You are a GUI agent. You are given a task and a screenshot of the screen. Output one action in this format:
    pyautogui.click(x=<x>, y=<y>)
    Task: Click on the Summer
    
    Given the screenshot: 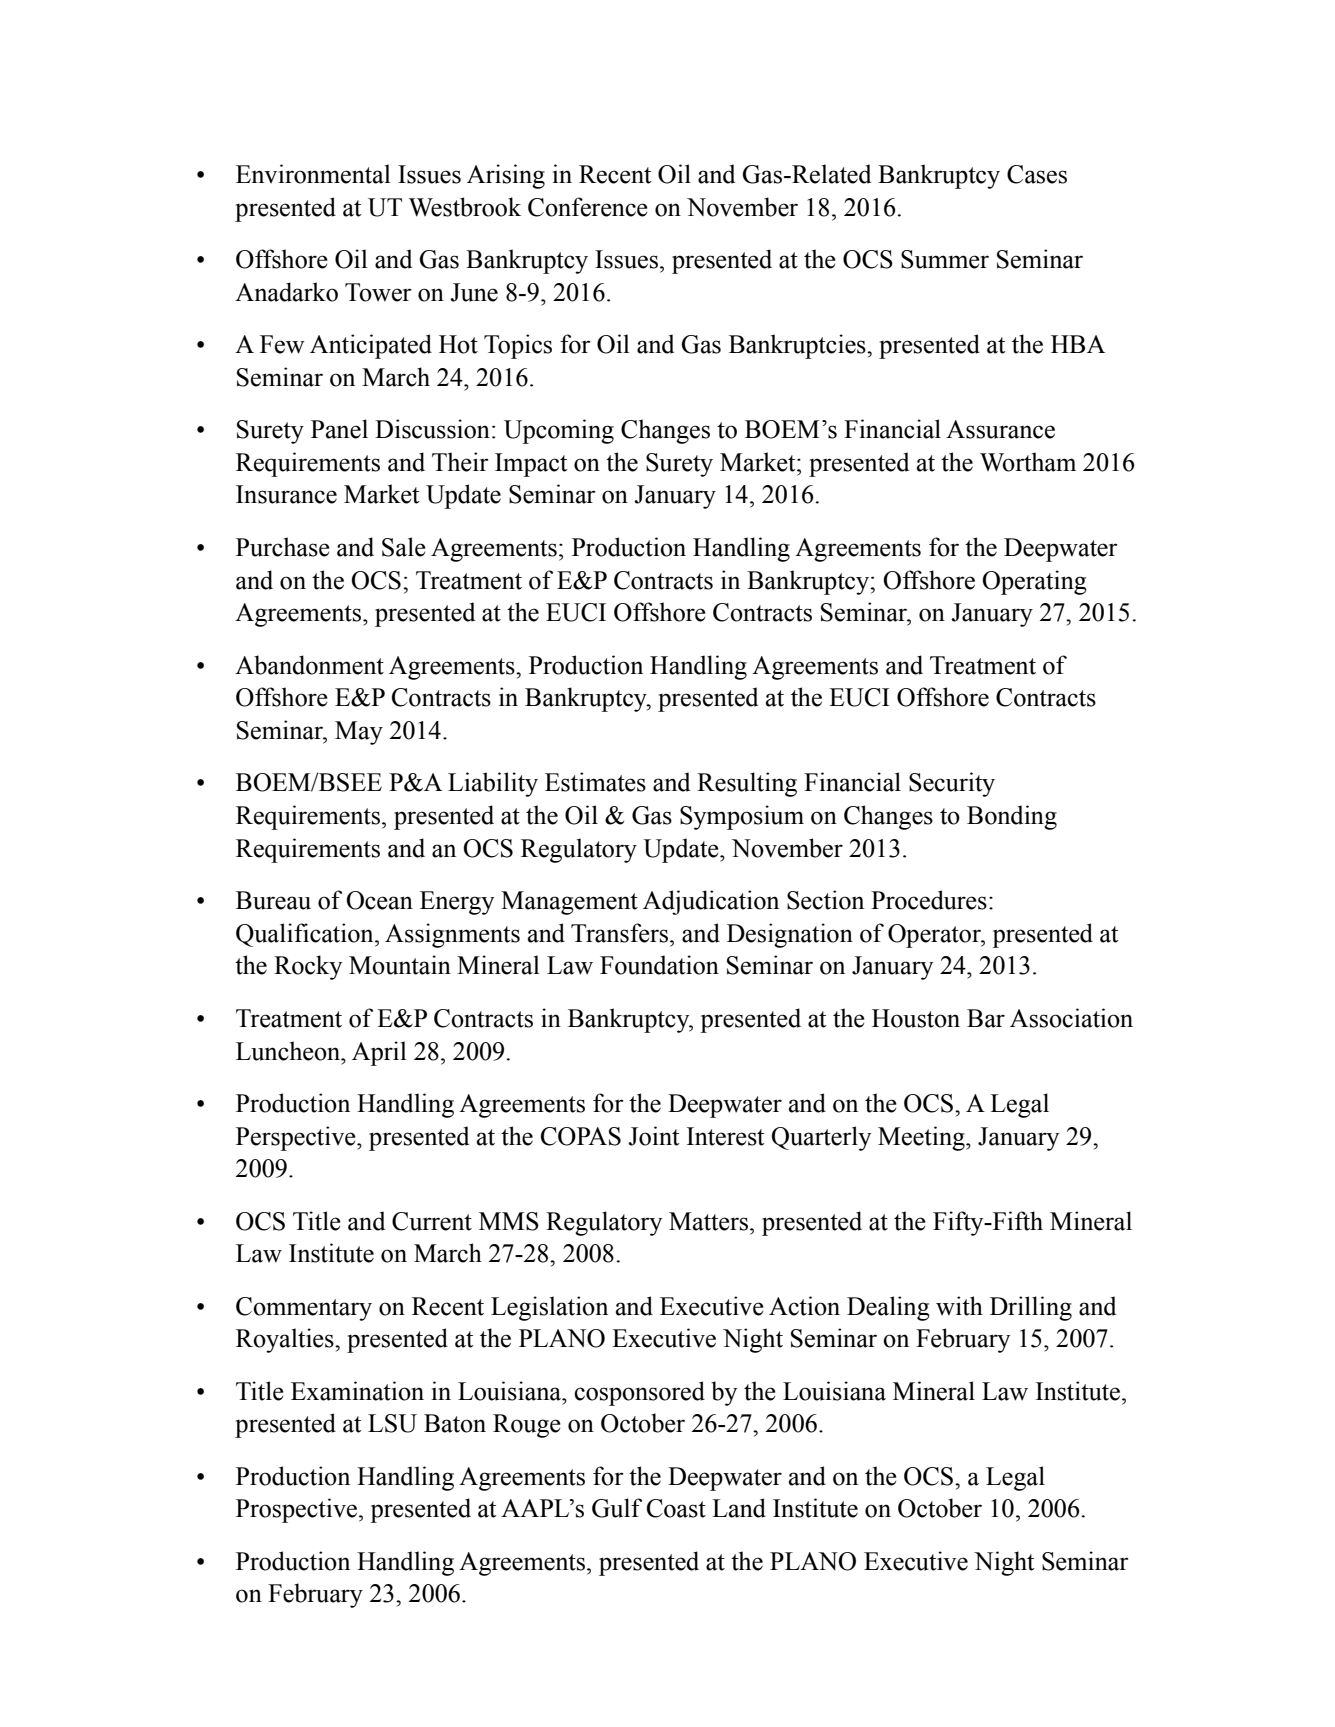 What is the action you would take?
    pyautogui.click(x=945, y=259)
